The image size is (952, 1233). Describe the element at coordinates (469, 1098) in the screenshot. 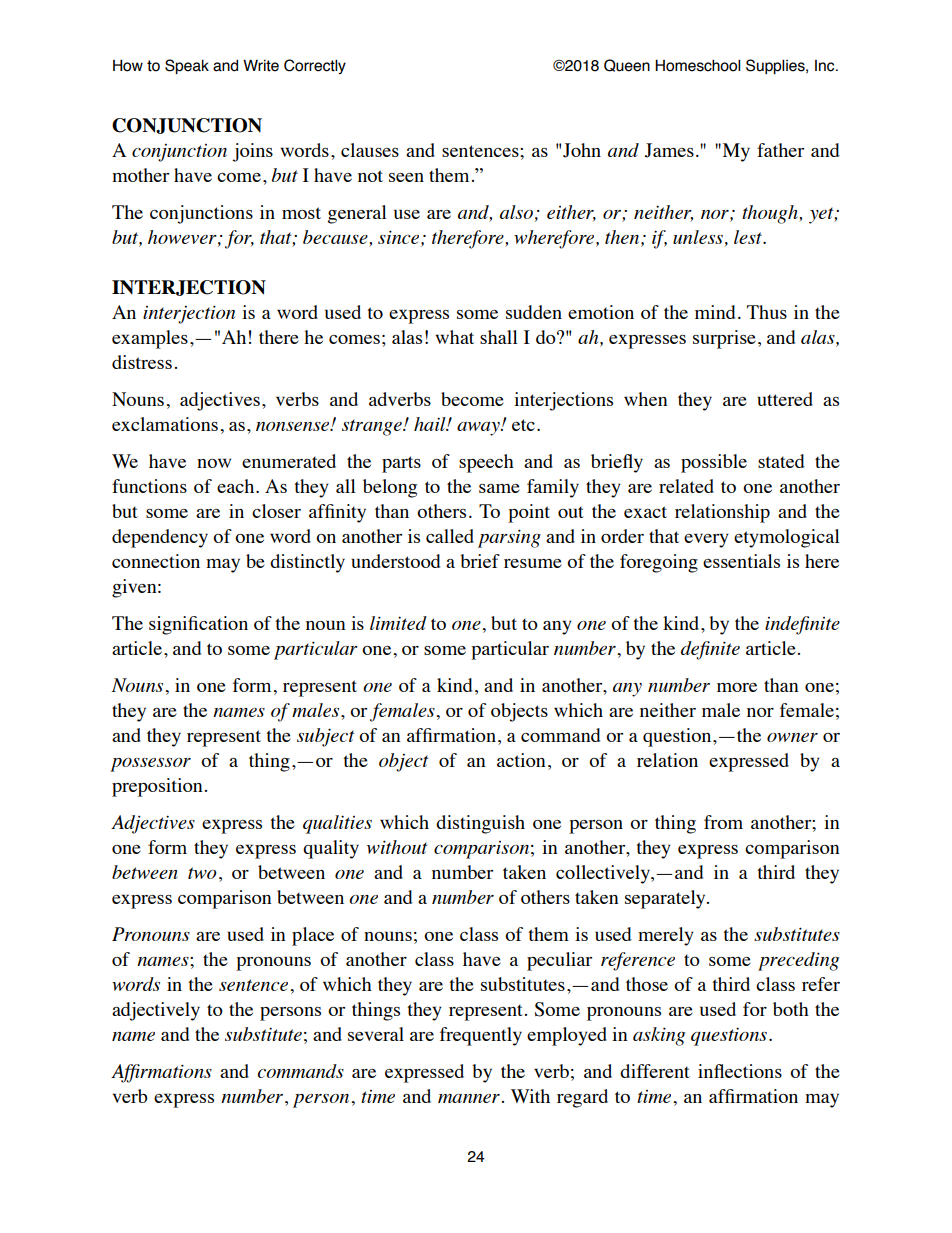

I see `manner` at that location.
